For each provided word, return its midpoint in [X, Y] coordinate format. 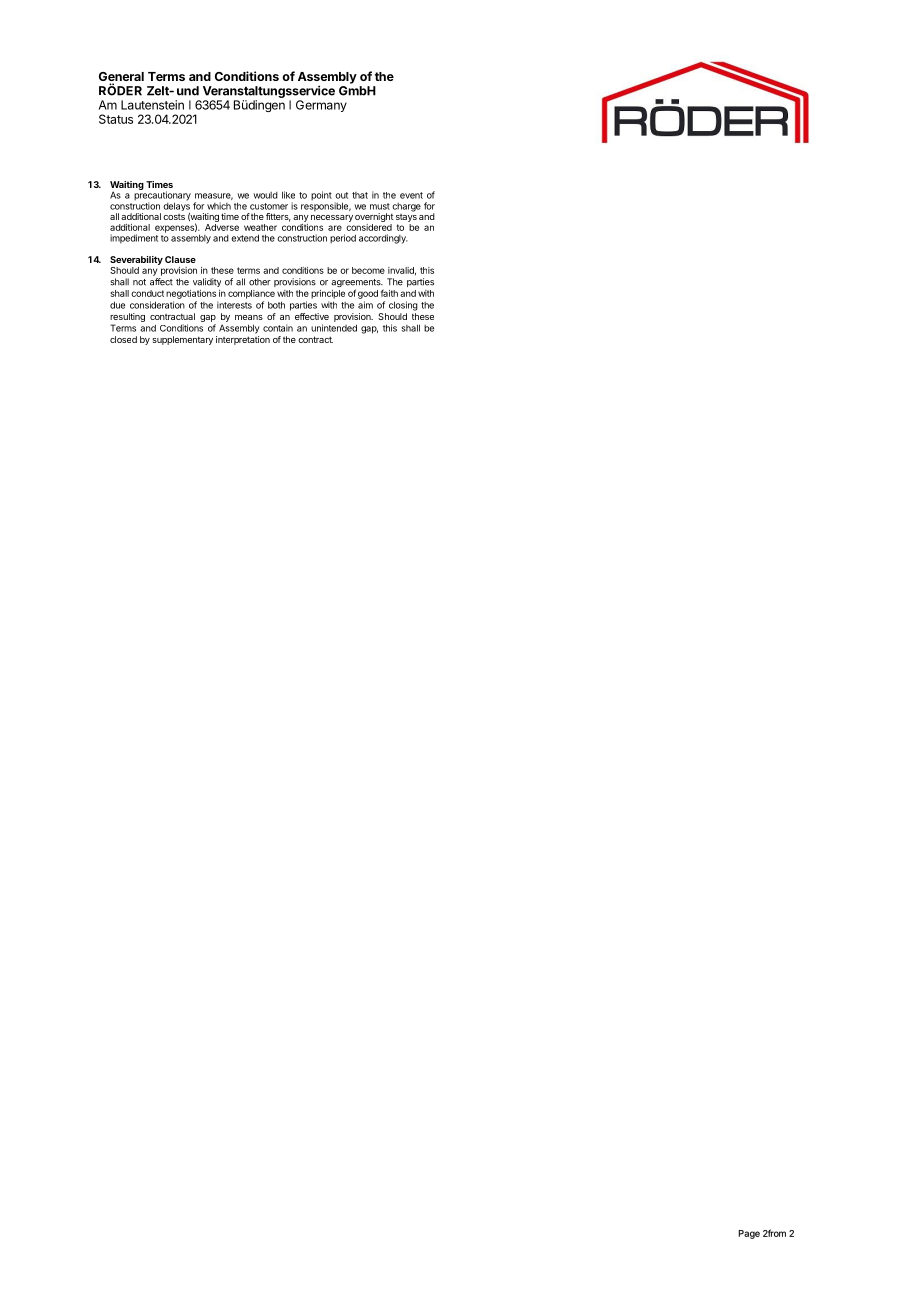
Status [116, 119]
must [380, 206]
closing [403, 306]
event [411, 195]
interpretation [243, 340]
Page [749, 1234]
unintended [334, 328]
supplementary [182, 340]
